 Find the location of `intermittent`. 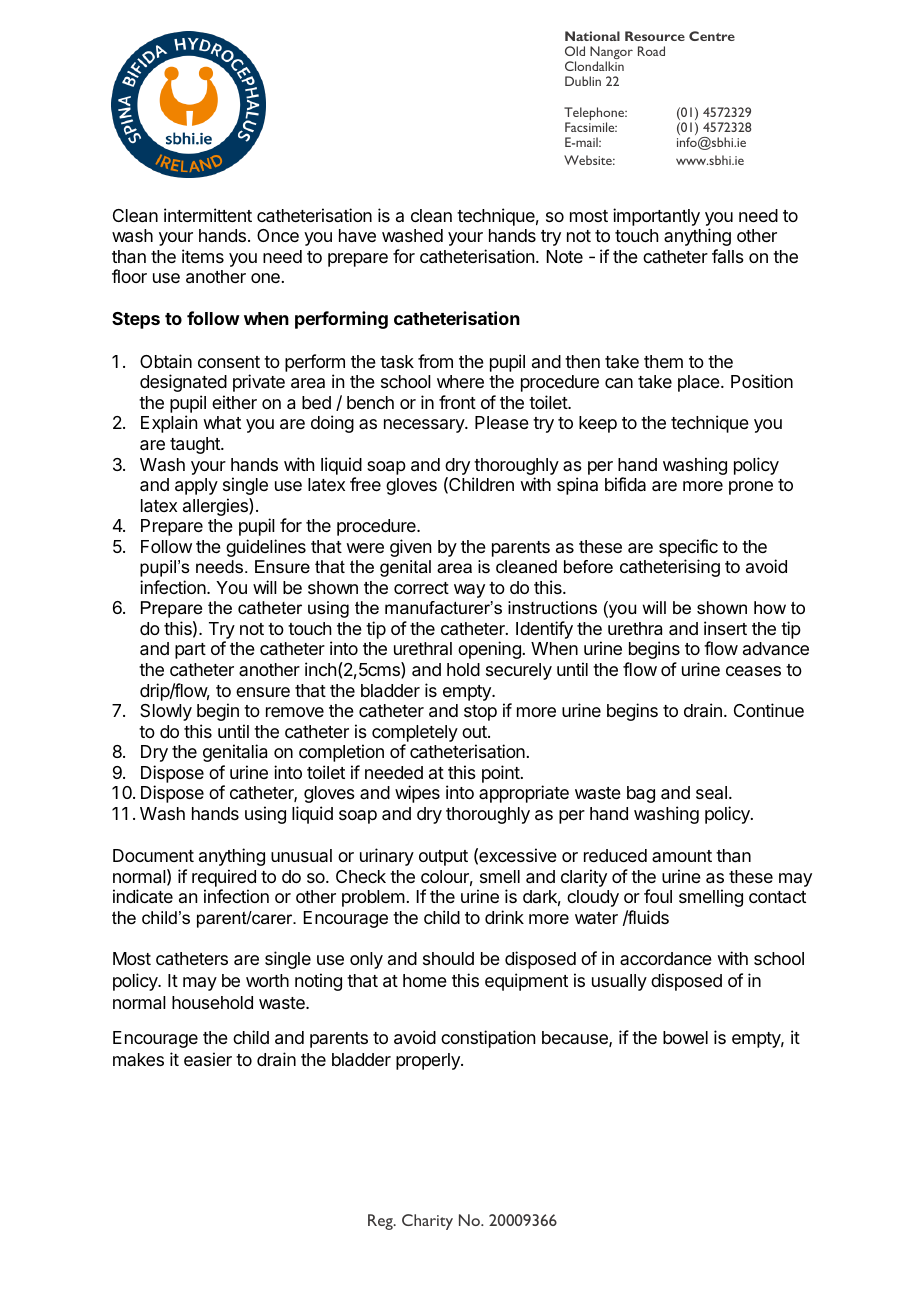

intermittent is located at coordinates (208, 215).
